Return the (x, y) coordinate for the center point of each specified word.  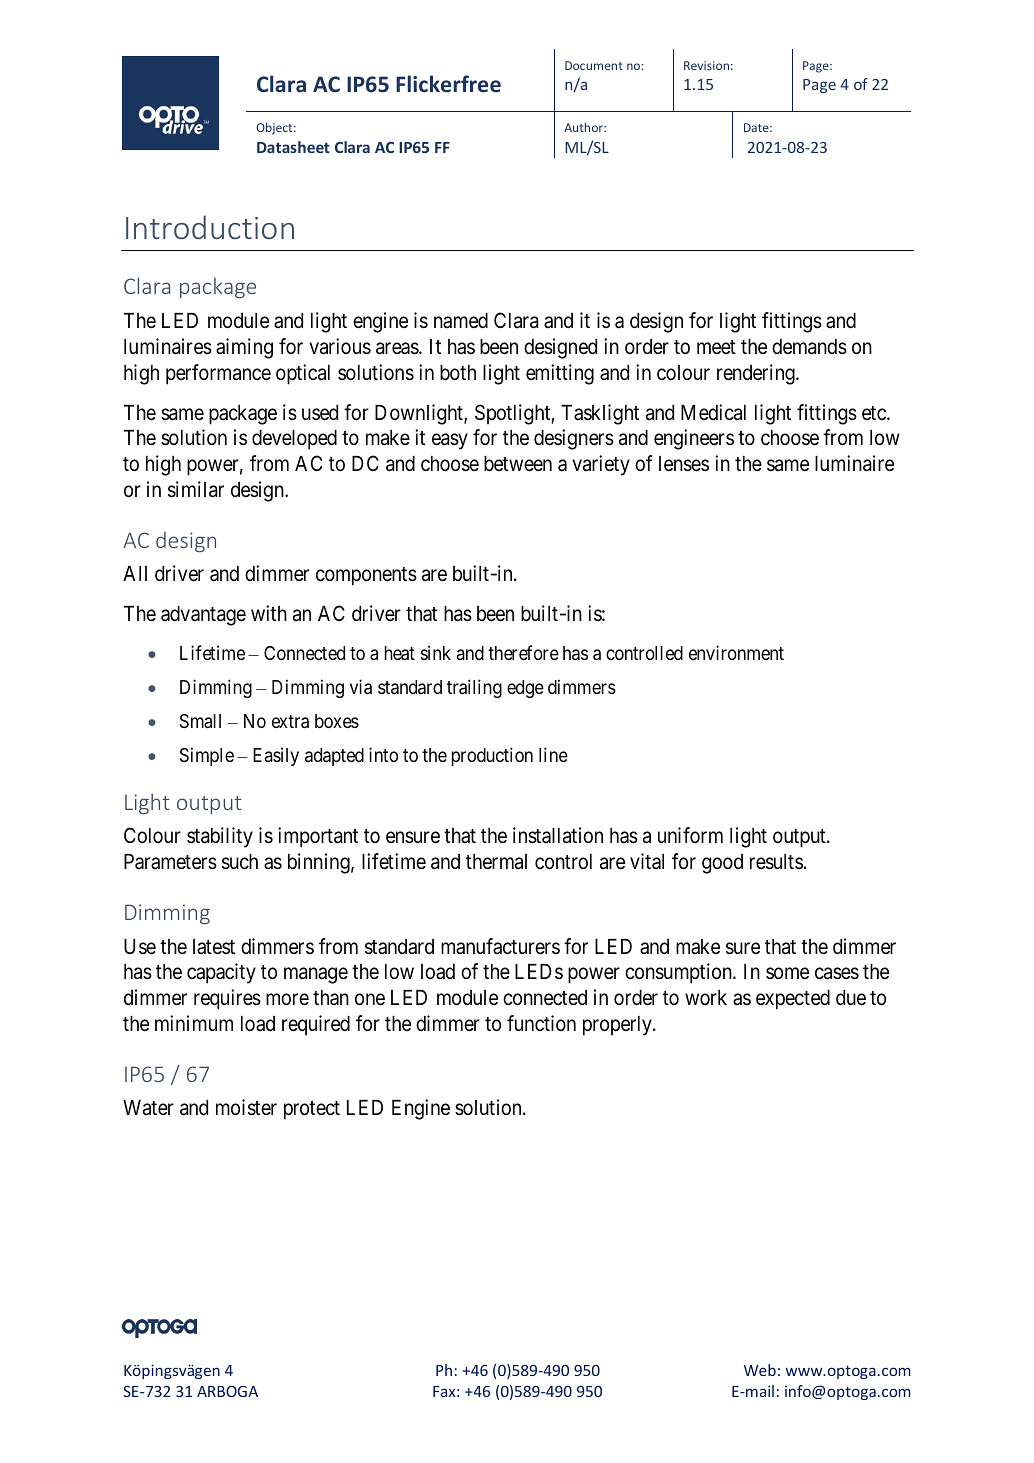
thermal (496, 862)
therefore (523, 652)
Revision (706, 65)
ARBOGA (227, 1391)
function (541, 1023)
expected (793, 1000)
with (269, 613)
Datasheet (293, 147)
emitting (560, 374)
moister (246, 1107)
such (240, 862)
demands (809, 347)
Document (594, 65)
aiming (244, 348)
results (776, 862)
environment (736, 652)
